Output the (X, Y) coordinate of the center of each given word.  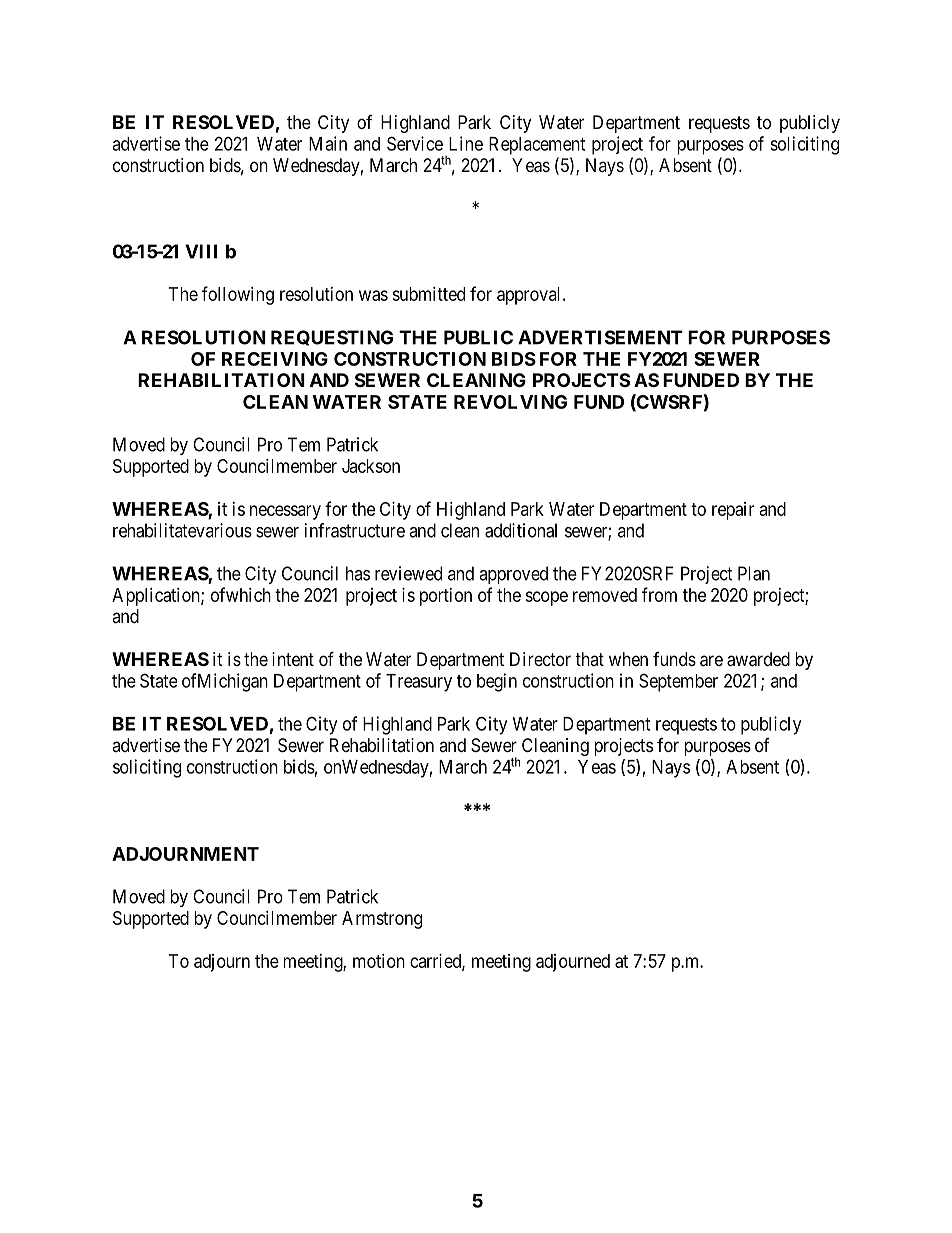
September (678, 682)
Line (466, 143)
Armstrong (382, 920)
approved (513, 575)
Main (328, 143)
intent (293, 659)
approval (530, 296)
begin (497, 682)
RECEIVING (275, 359)
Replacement (537, 146)
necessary (285, 512)
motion (379, 961)
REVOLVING (510, 402)
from (659, 594)
